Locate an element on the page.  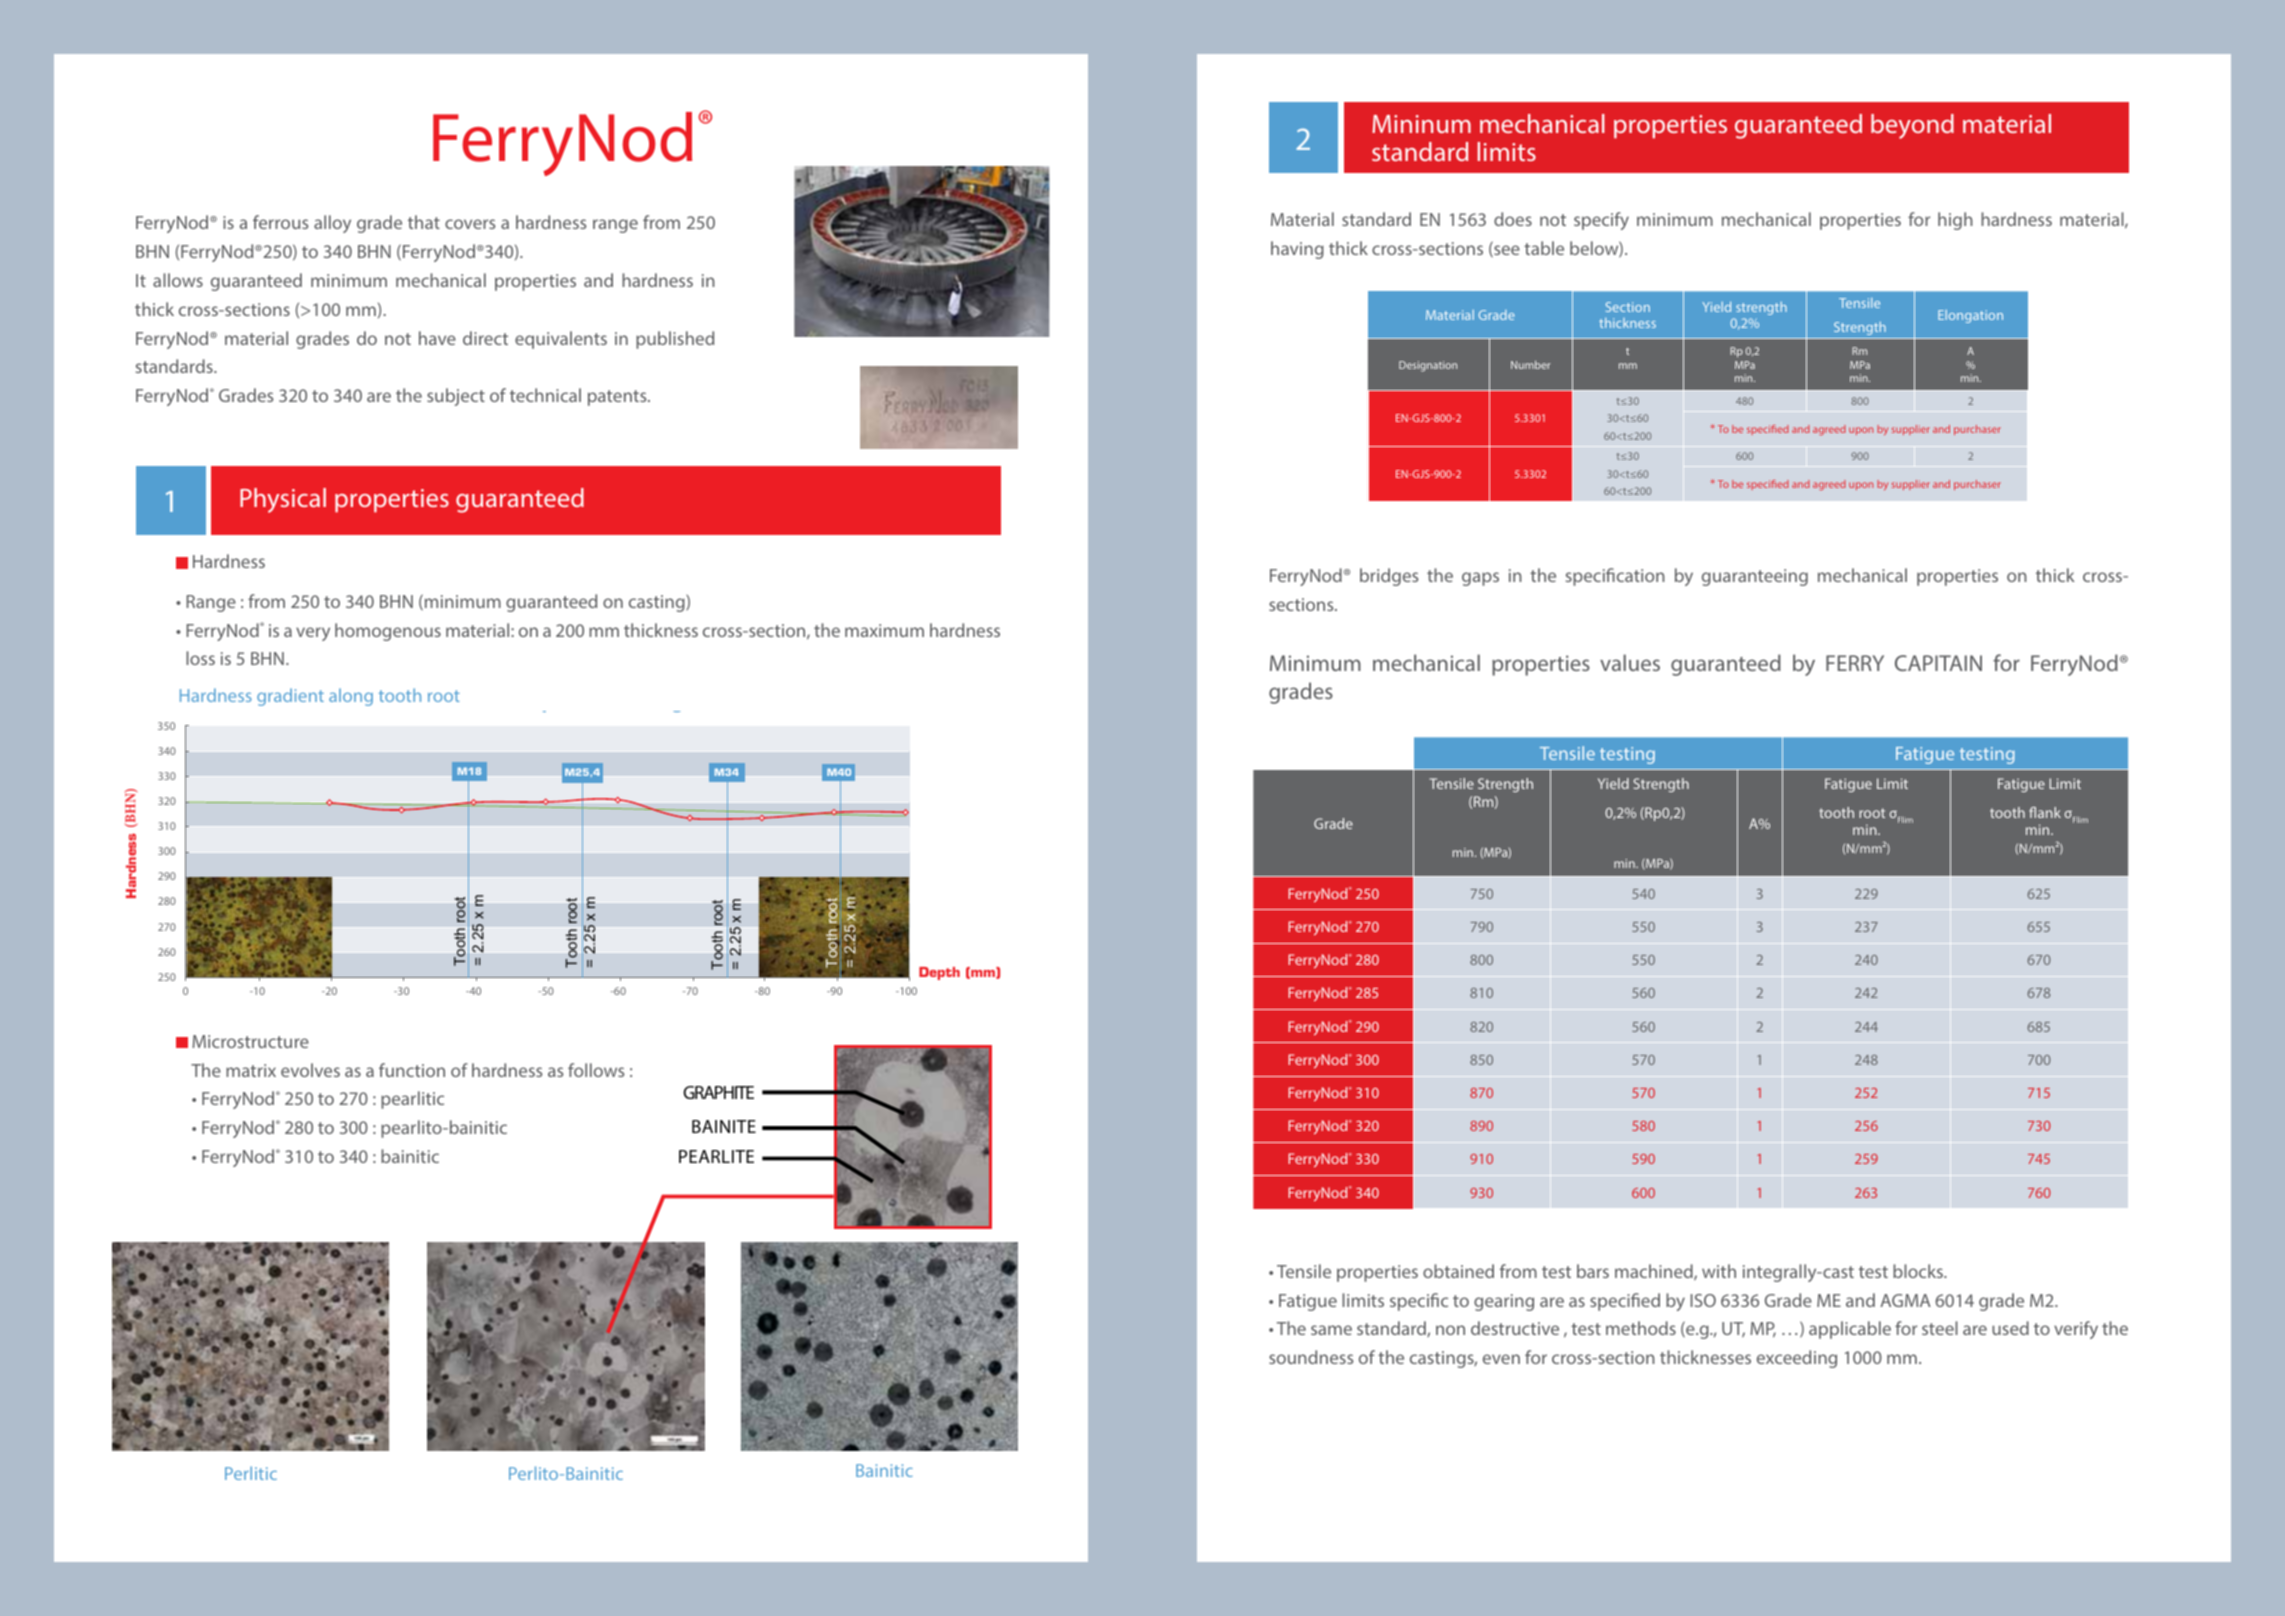
maximum is located at coordinates (884, 630).
